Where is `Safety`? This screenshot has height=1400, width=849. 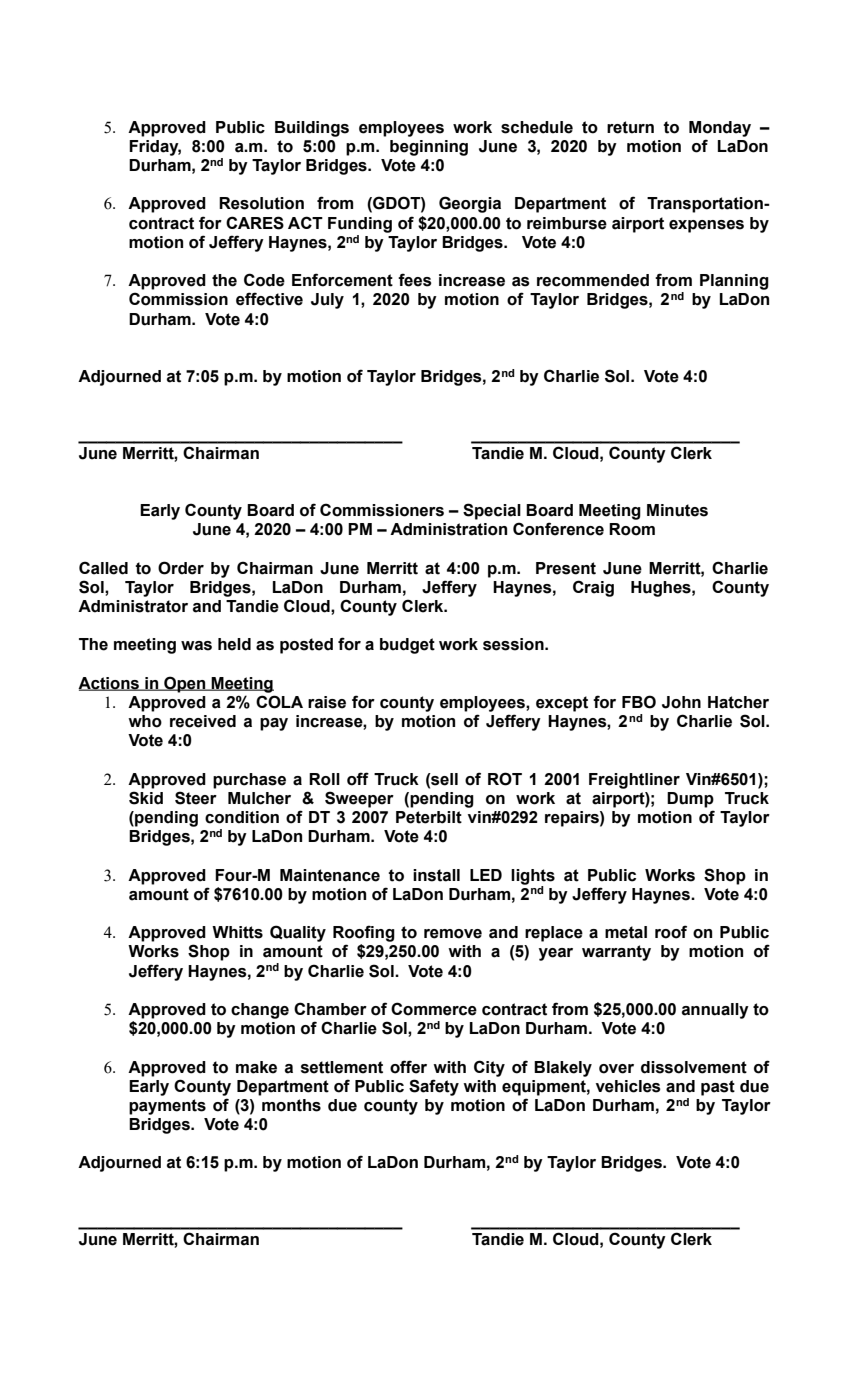 Safety is located at coordinates (434, 1087).
